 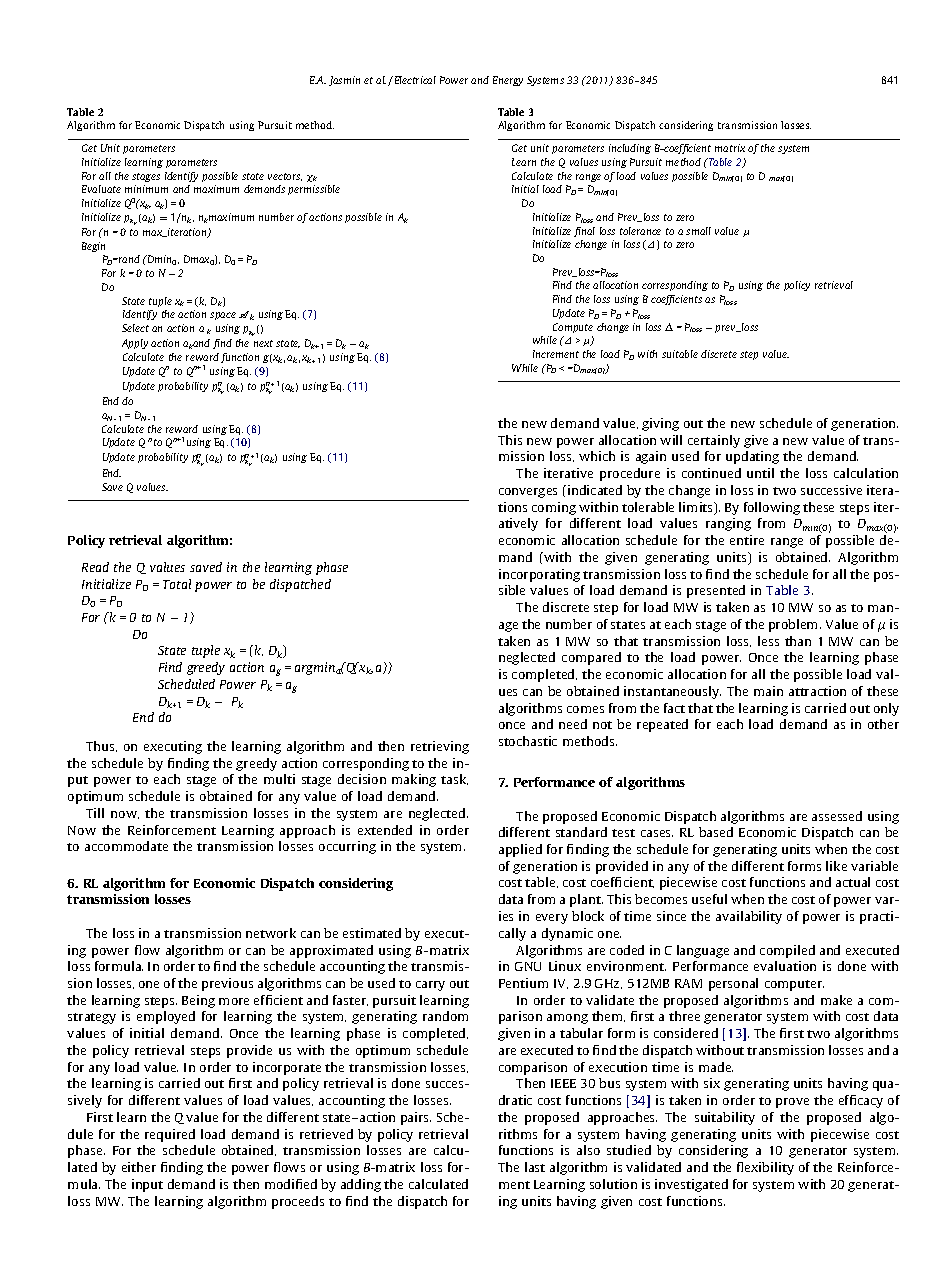 I want to click on availability, so click(x=749, y=917).
